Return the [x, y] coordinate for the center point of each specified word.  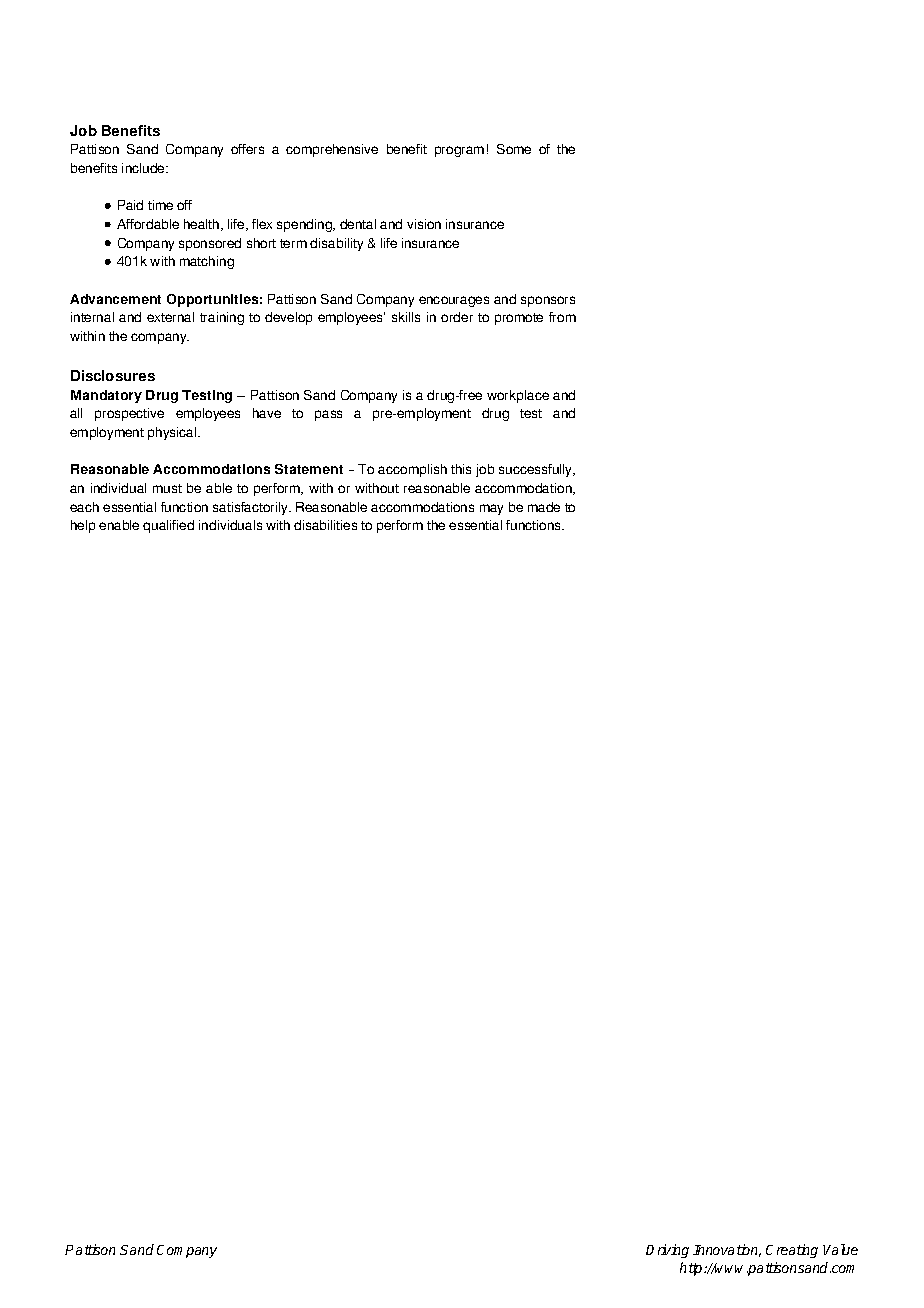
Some [514, 149]
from [562, 317]
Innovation [727, 1250]
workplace [518, 396]
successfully [537, 470]
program [459, 151]
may [491, 509]
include [144, 168]
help [83, 526]
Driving [667, 1251]
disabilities [325, 525]
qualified [168, 526]
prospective [129, 414]
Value [840, 1249]
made [544, 507]
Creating [792, 1251]
